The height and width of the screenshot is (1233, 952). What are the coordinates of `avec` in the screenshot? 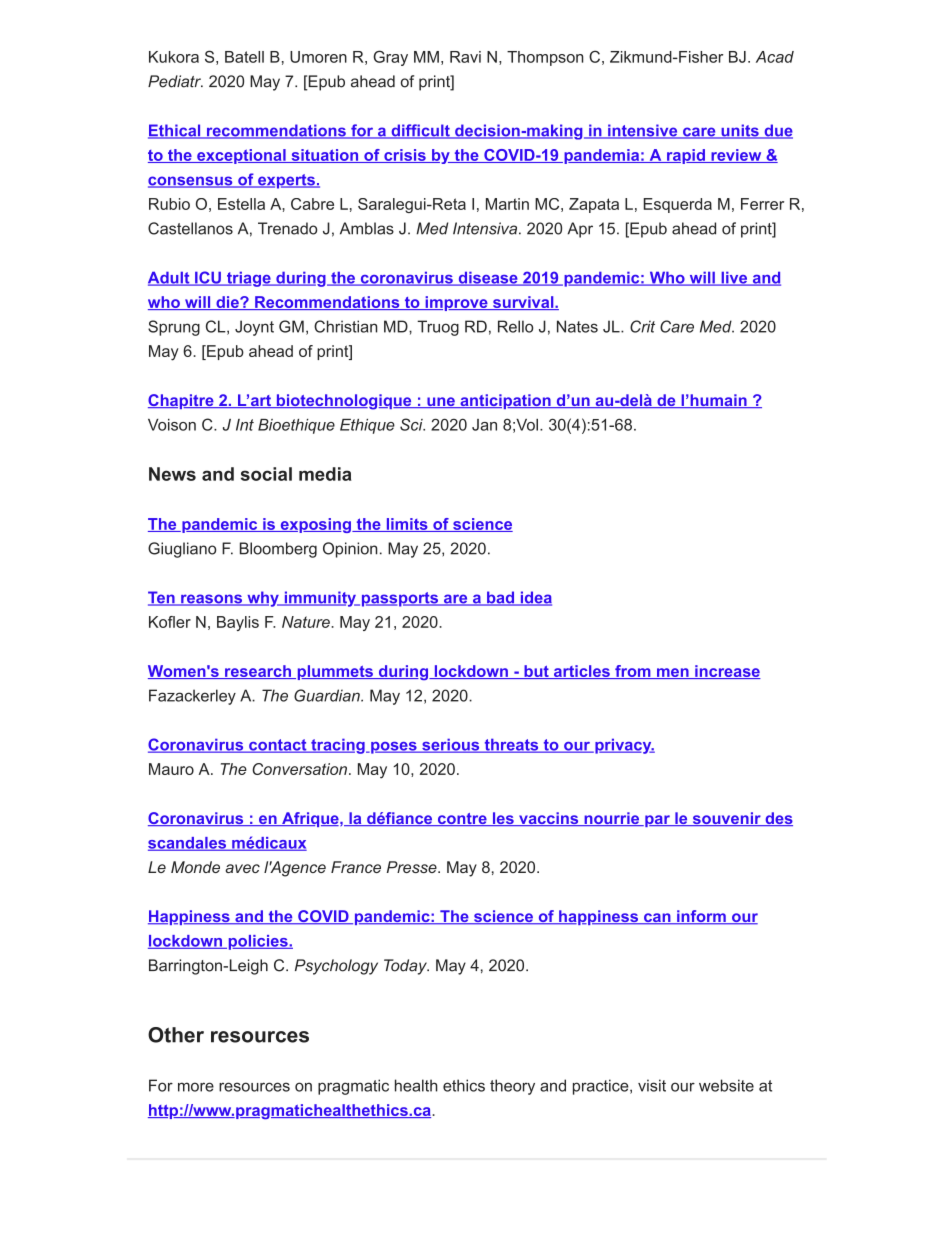 It's located at (242, 868).
